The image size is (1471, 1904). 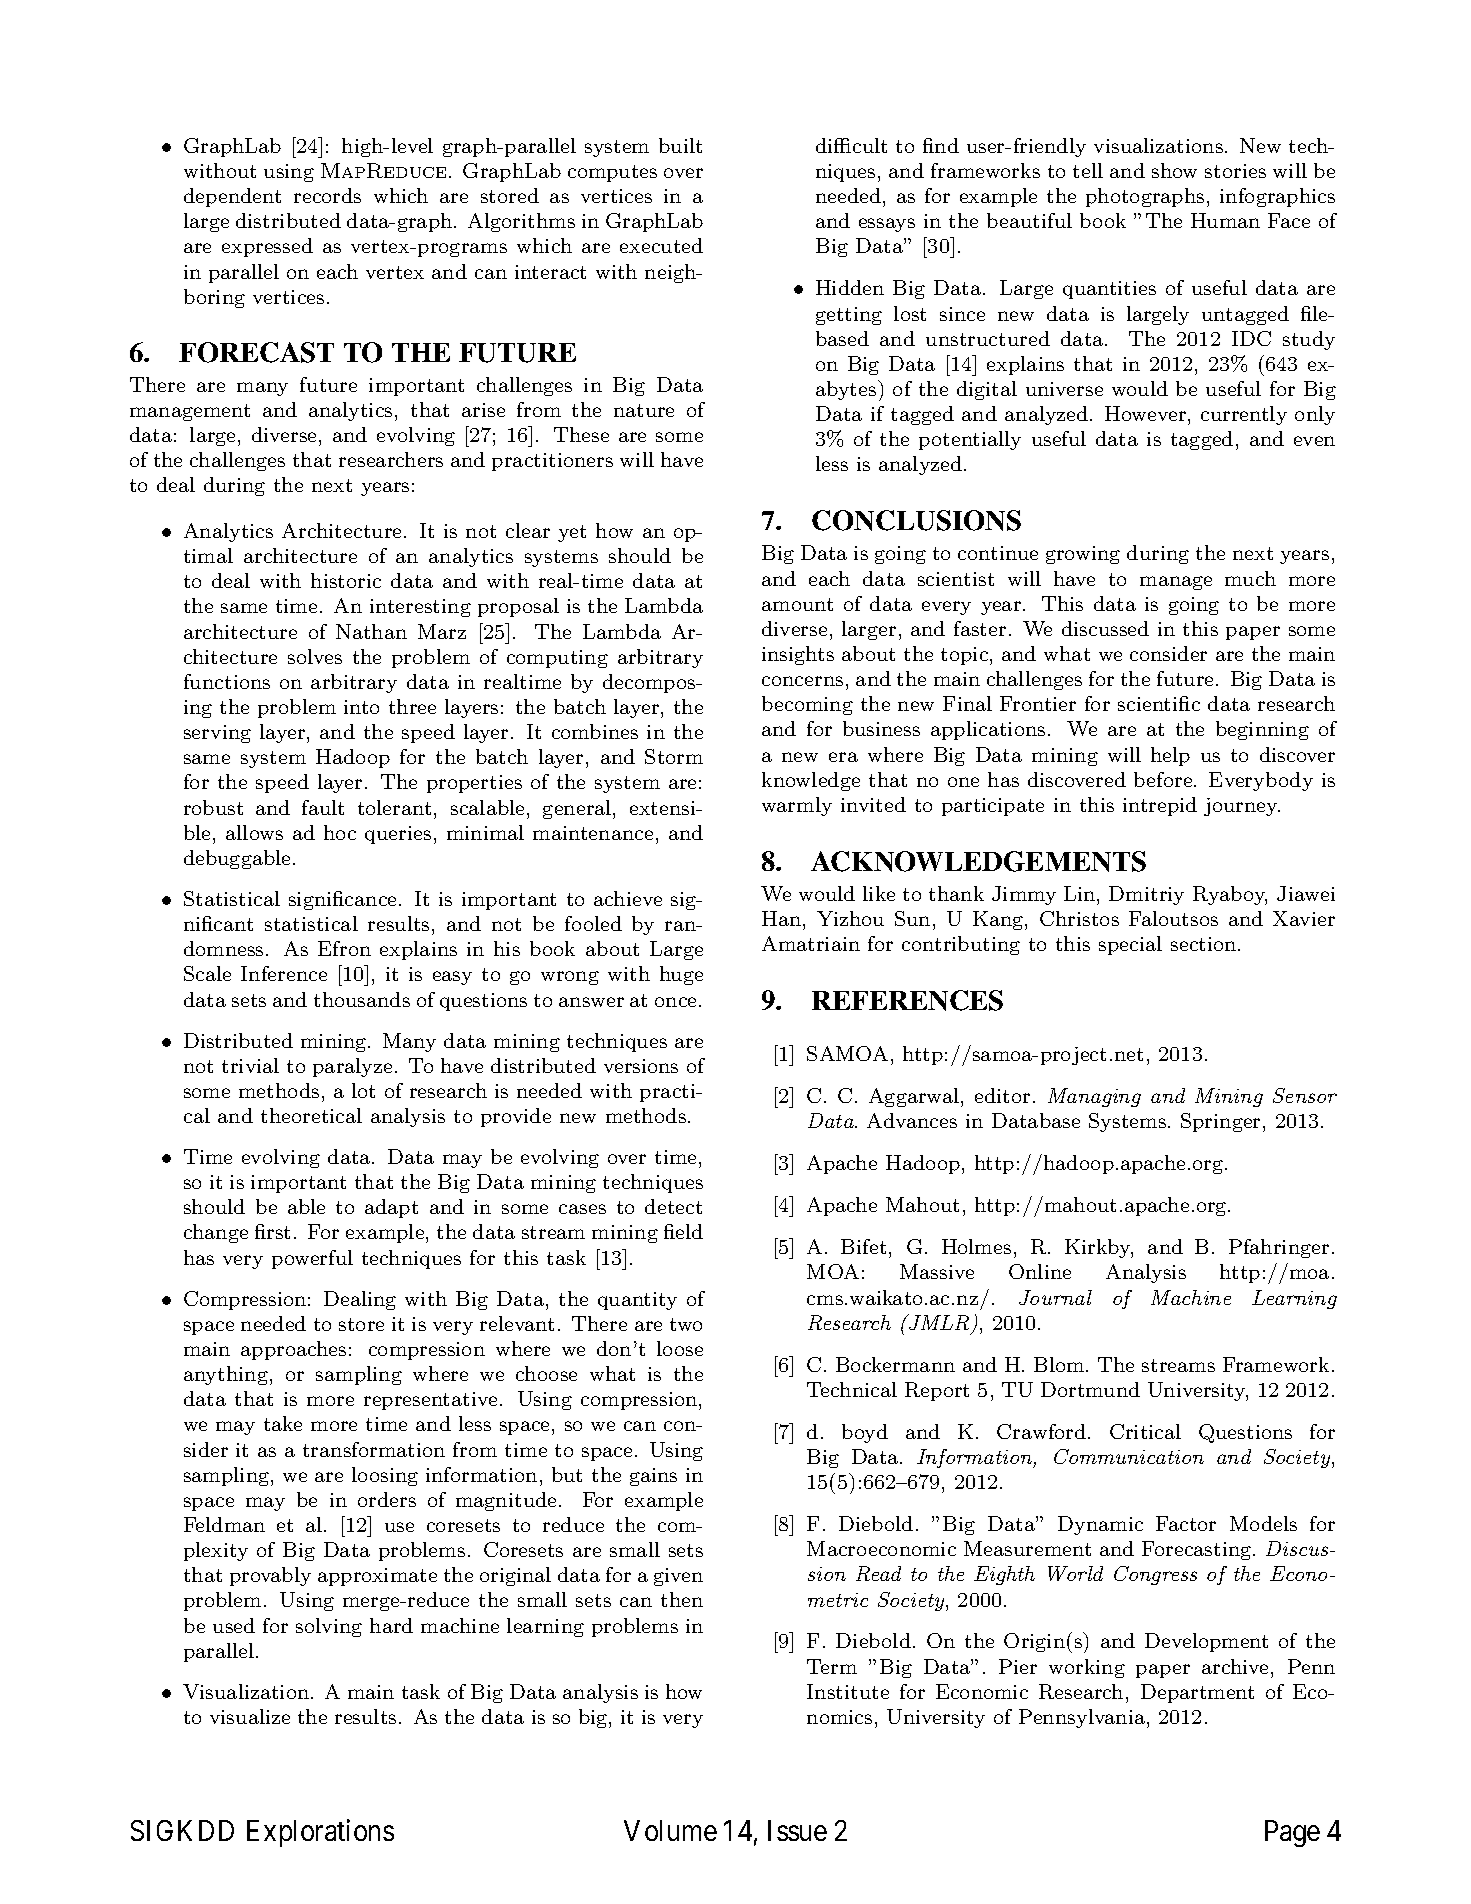 What do you see at coordinates (1205, 944) in the screenshot?
I see `section` at bounding box center [1205, 944].
